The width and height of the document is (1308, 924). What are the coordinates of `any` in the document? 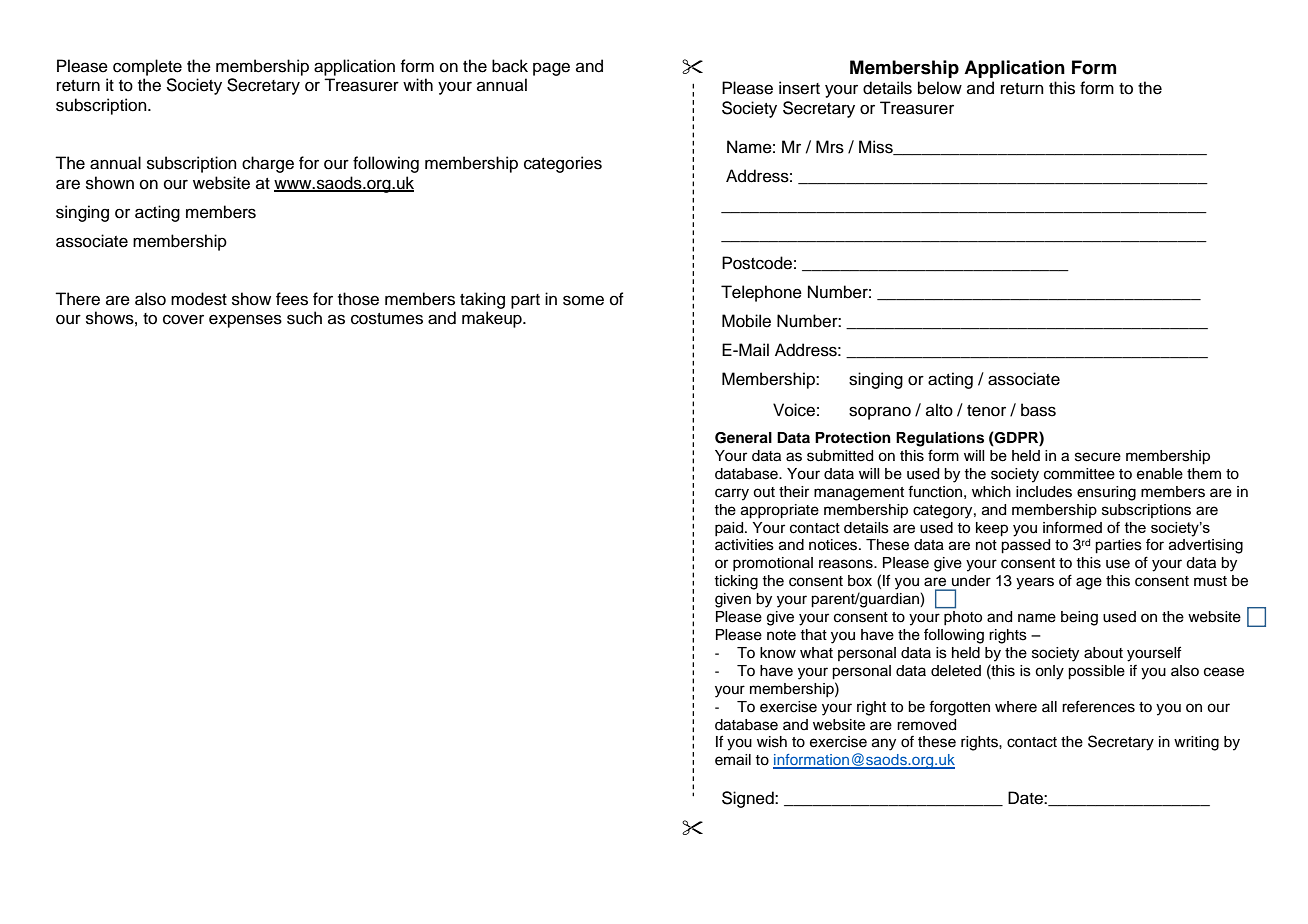 It's located at (884, 744).
